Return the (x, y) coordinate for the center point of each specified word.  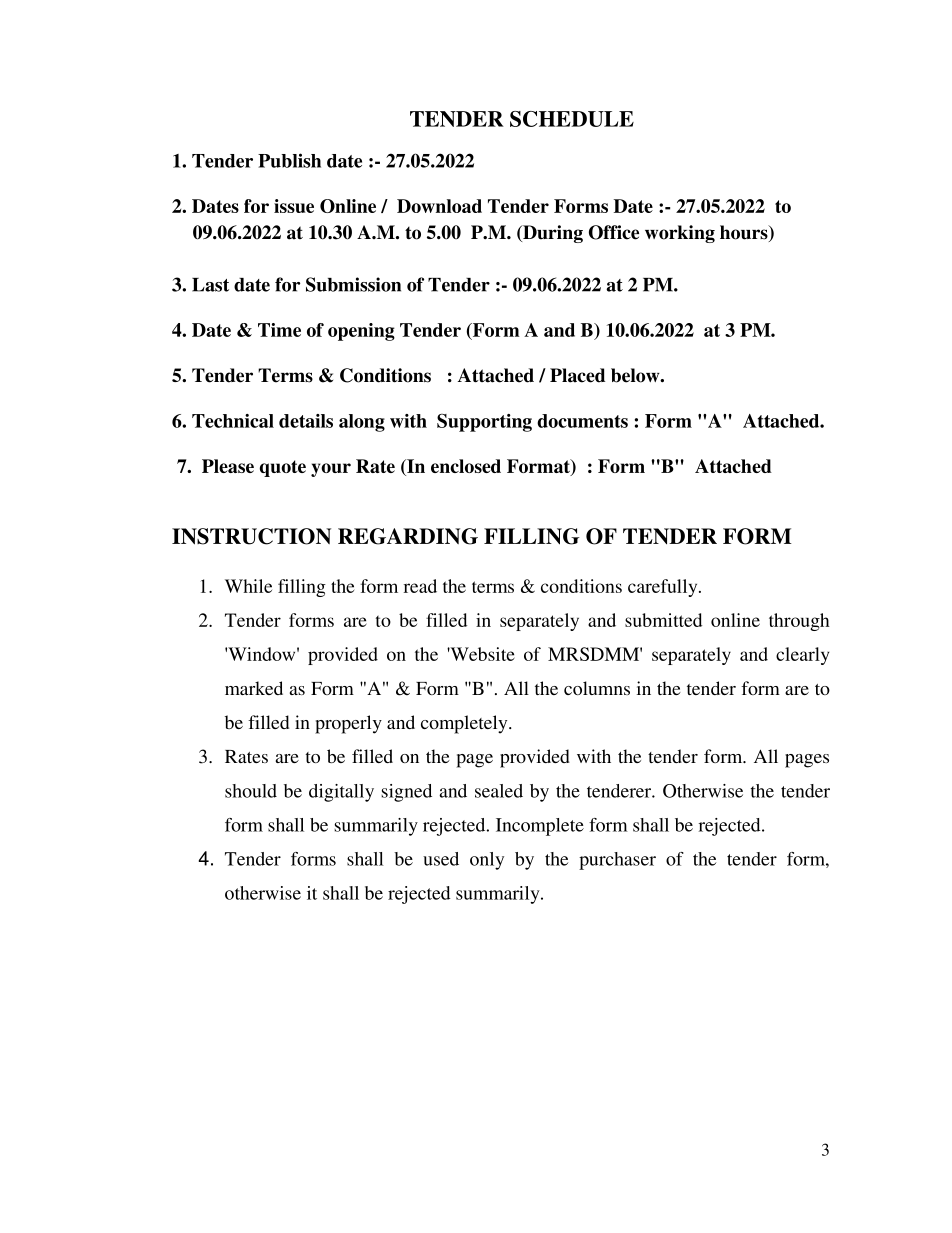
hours (745, 233)
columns (597, 688)
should (251, 791)
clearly (802, 656)
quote (283, 468)
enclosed (466, 466)
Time (279, 330)
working (680, 234)
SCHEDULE (572, 119)
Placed (577, 375)
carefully (664, 588)
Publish (289, 160)
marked (254, 688)
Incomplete (540, 827)
